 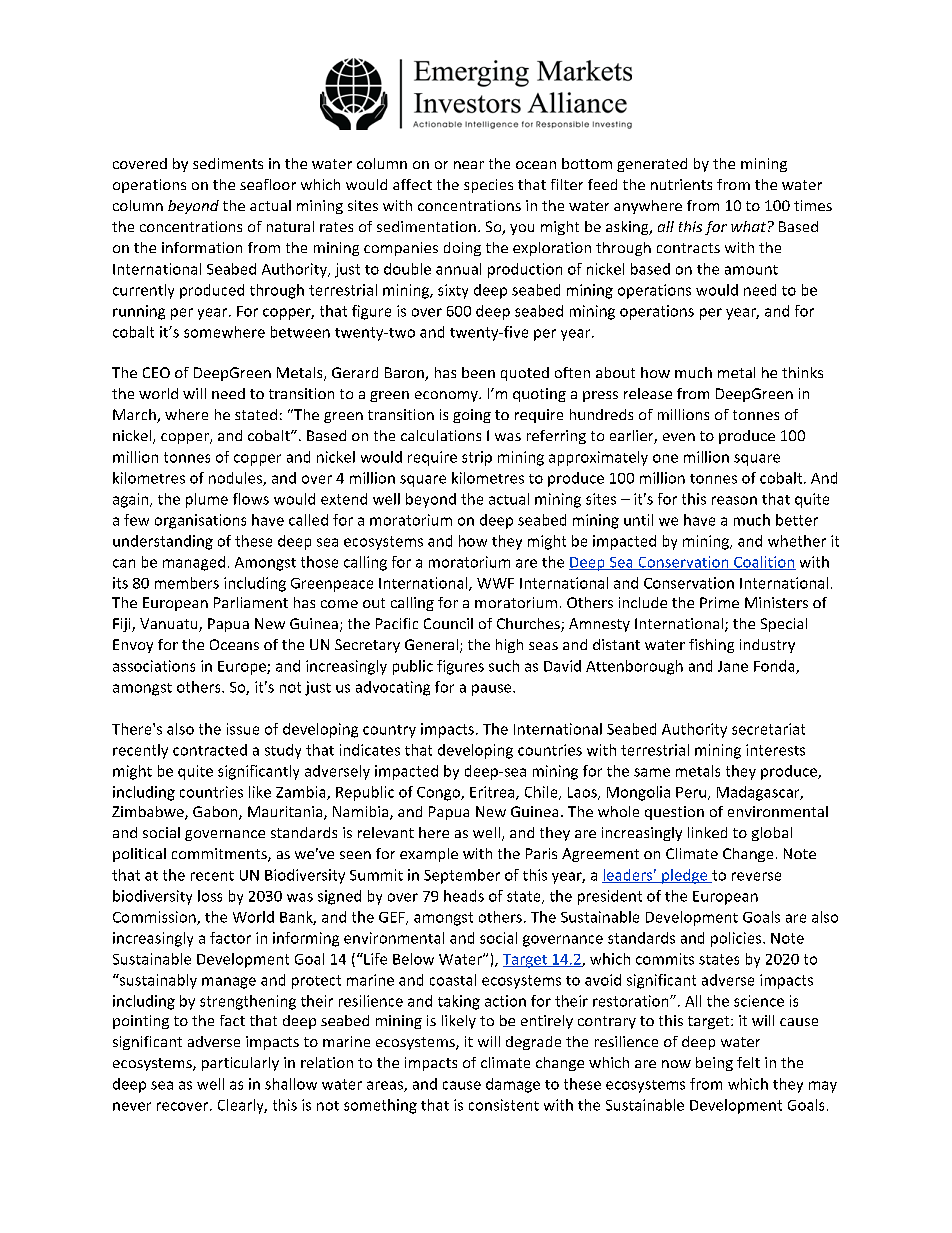 I want to click on Council, so click(x=448, y=623).
